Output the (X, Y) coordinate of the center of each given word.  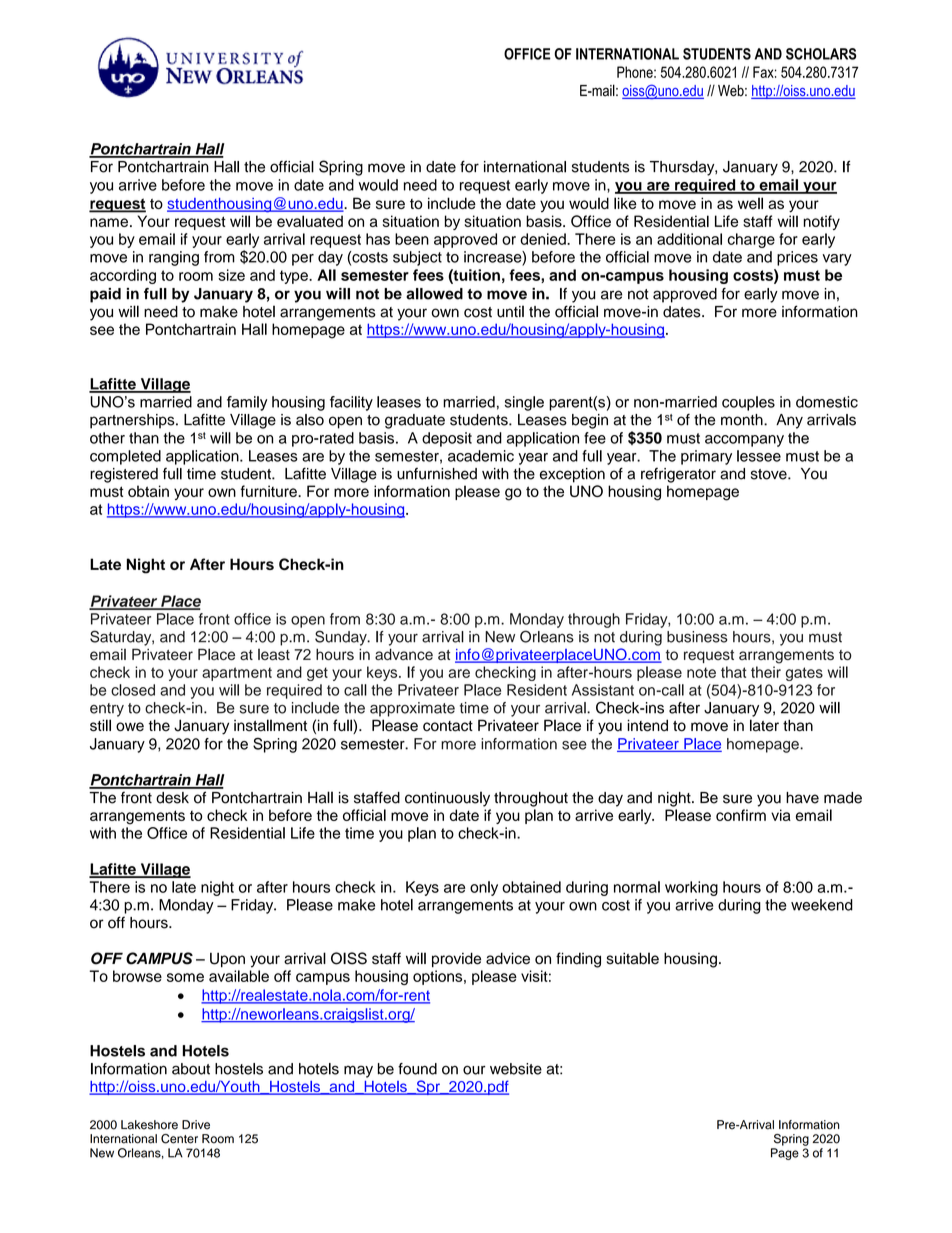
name (109, 222)
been (412, 239)
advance (404, 654)
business (697, 637)
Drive (196, 1125)
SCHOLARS (821, 54)
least (274, 654)
